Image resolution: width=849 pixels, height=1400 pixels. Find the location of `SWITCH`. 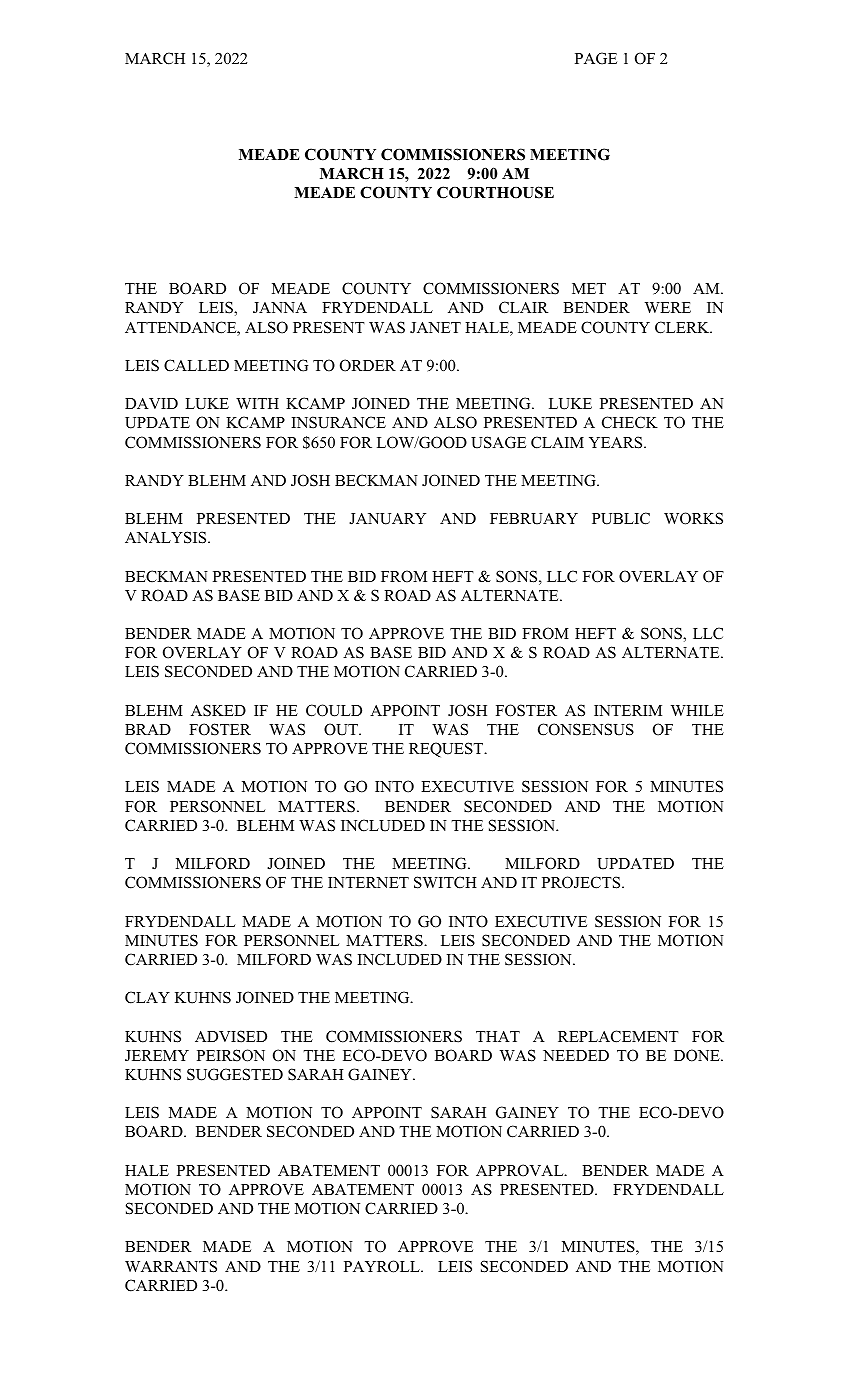

SWITCH is located at coordinates (445, 882).
